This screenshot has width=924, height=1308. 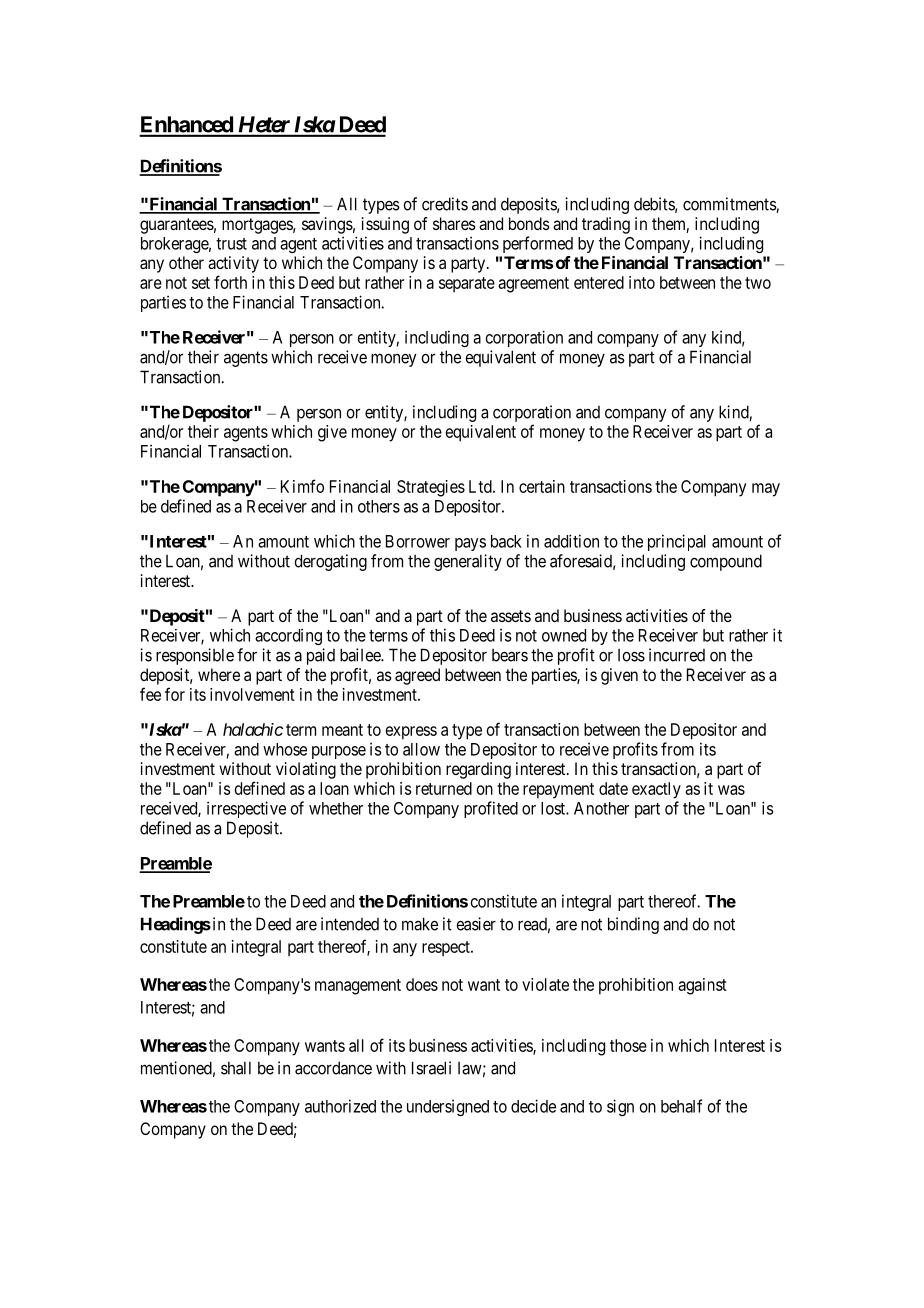 What do you see at coordinates (730, 205) in the screenshot?
I see `commitments` at bounding box center [730, 205].
